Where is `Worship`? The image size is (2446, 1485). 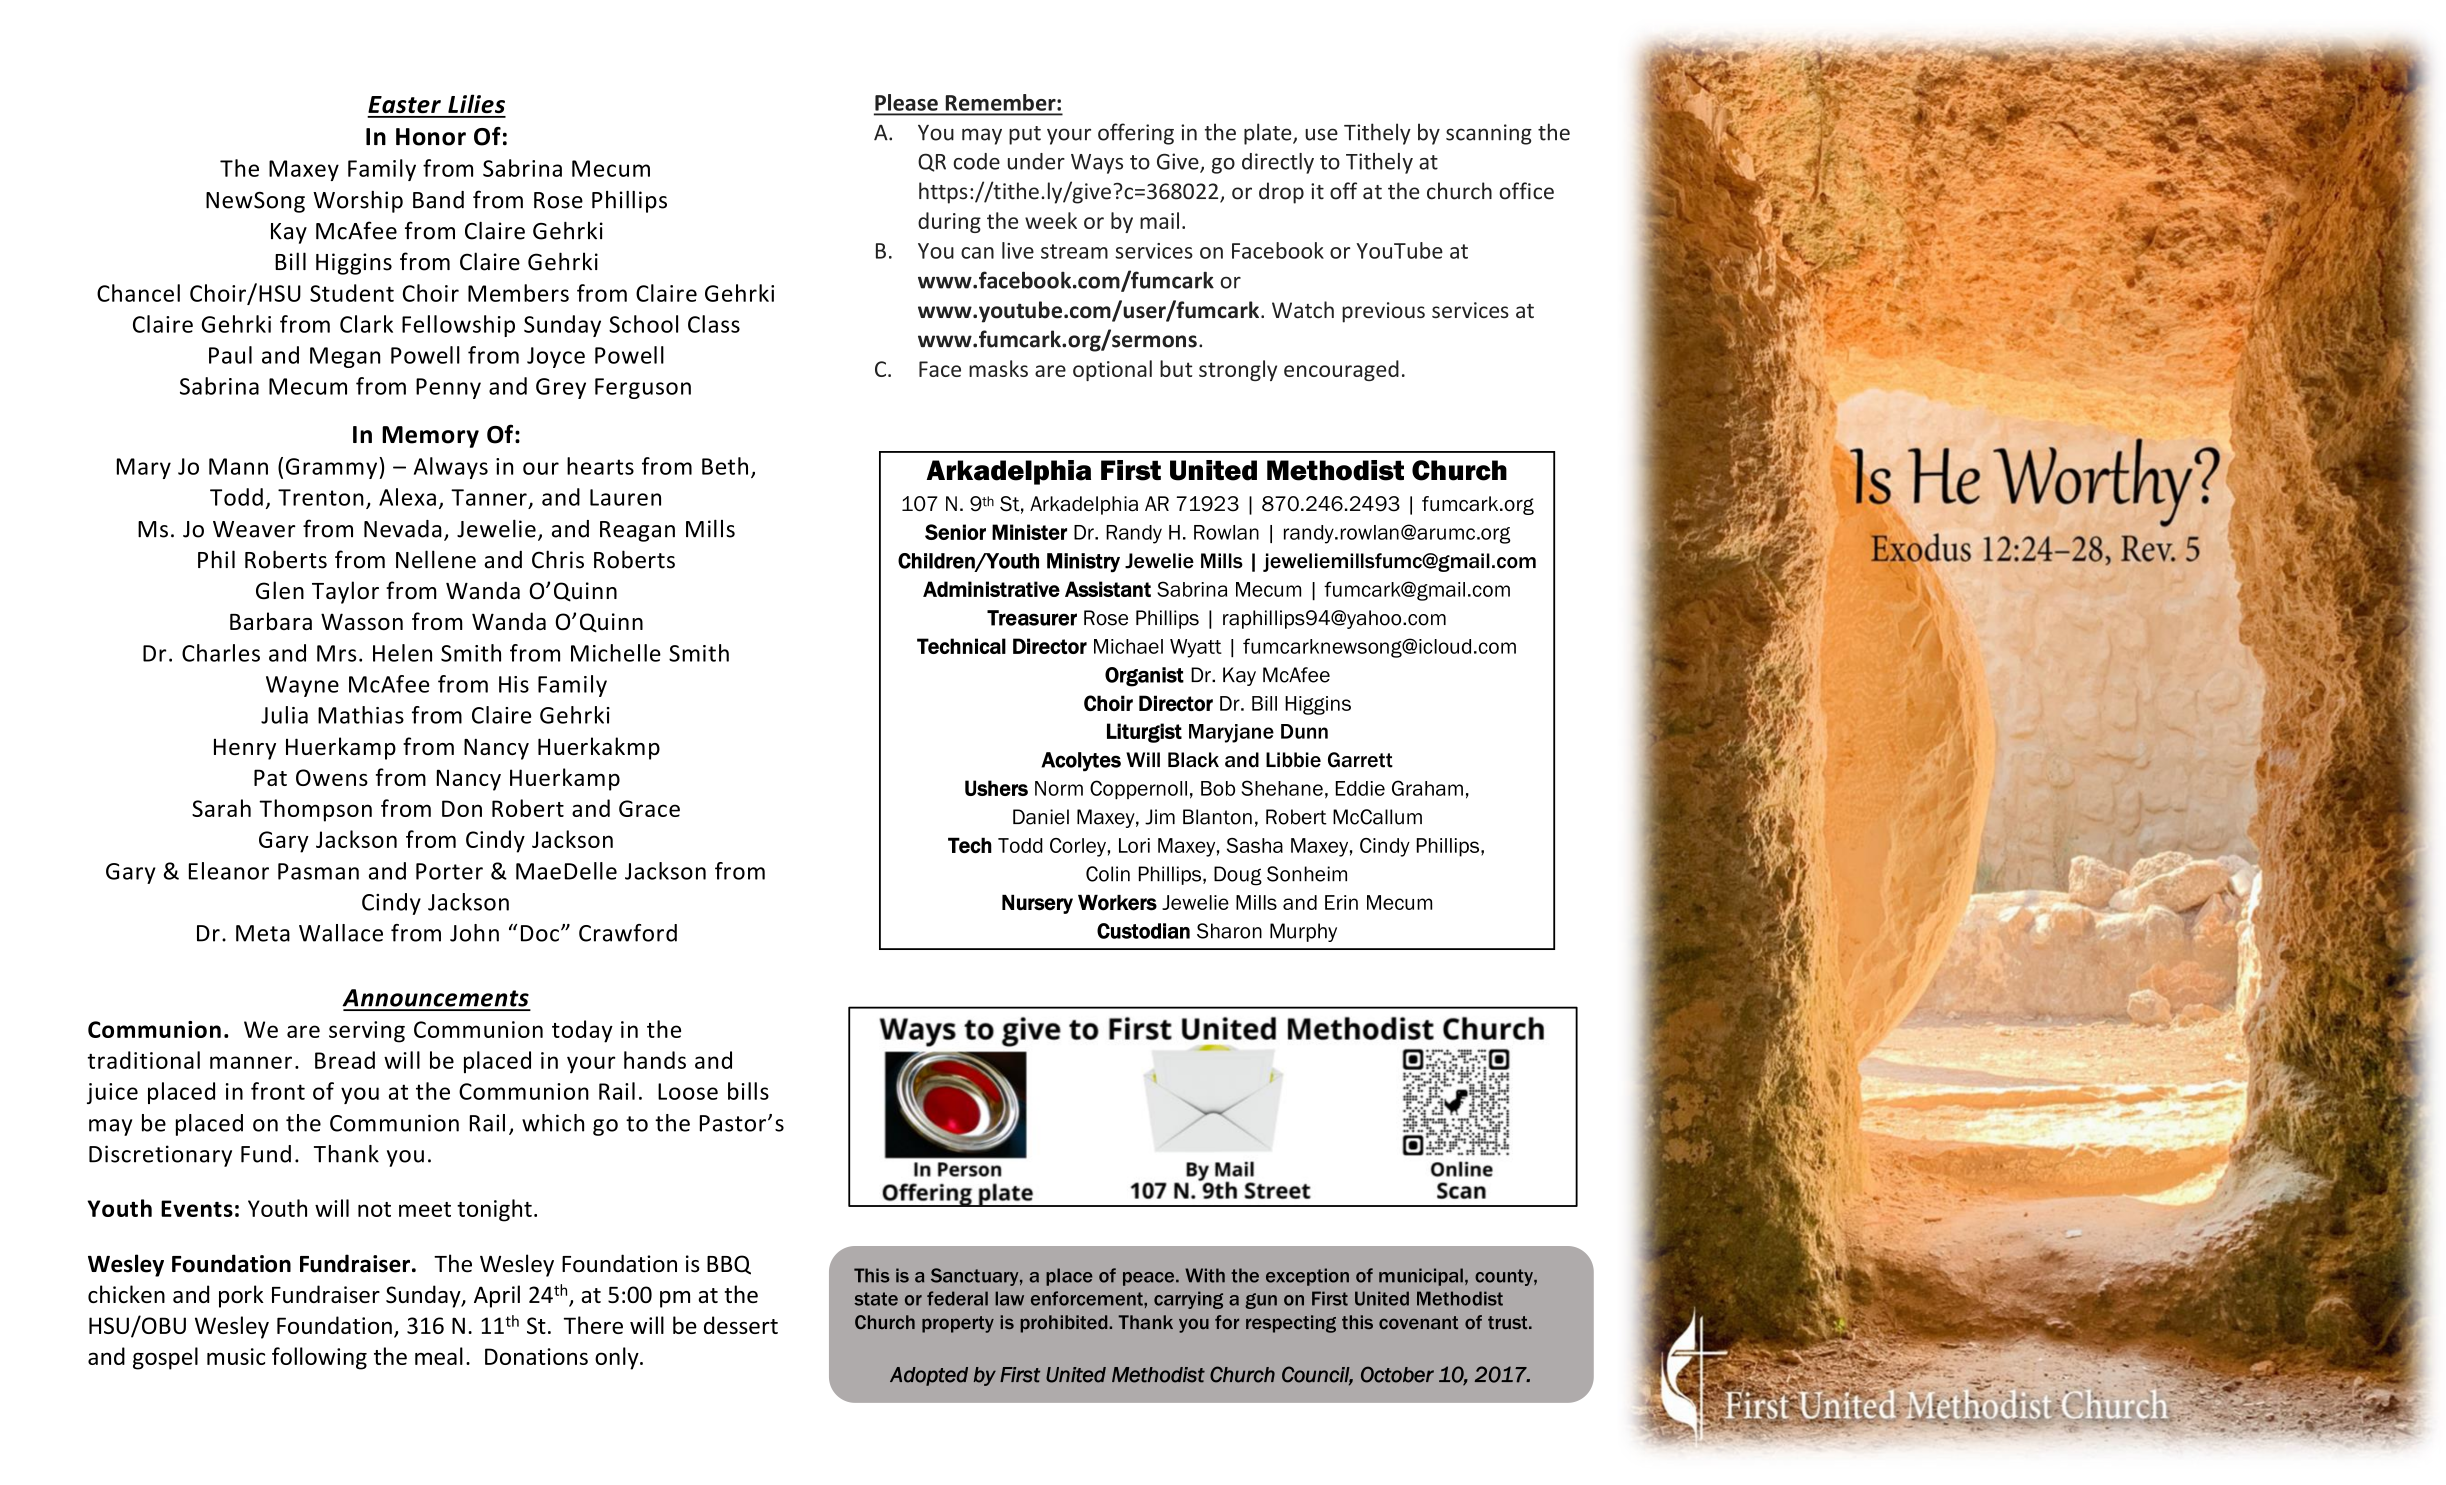
Worship is located at coordinates (358, 202).
